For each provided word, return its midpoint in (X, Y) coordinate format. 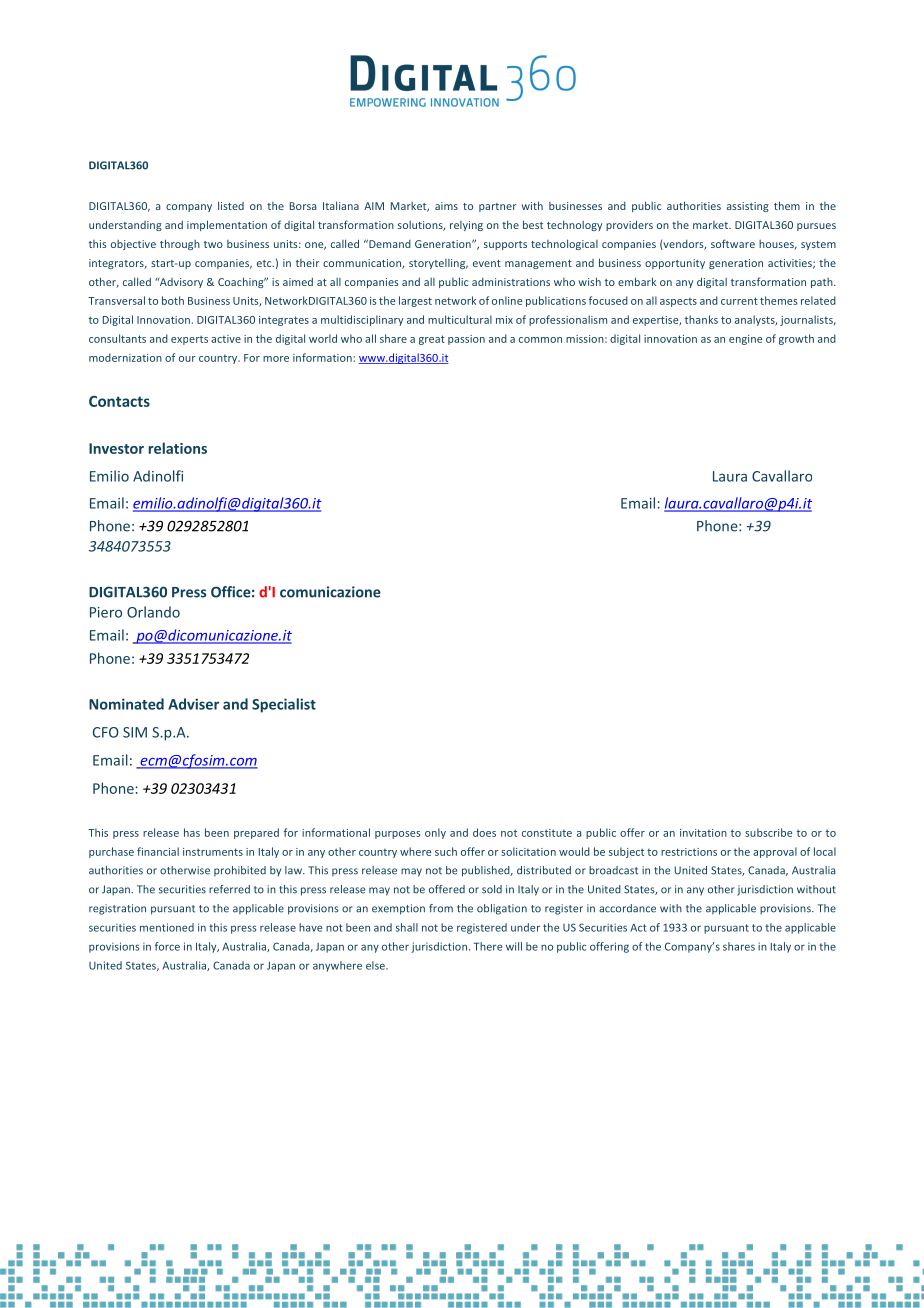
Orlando (153, 612)
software (733, 243)
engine (745, 340)
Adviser (193, 704)
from (441, 908)
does (484, 832)
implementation (227, 225)
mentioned (167, 927)
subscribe (768, 832)
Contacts (119, 401)
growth (796, 339)
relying (466, 226)
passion (466, 340)
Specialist (284, 705)
